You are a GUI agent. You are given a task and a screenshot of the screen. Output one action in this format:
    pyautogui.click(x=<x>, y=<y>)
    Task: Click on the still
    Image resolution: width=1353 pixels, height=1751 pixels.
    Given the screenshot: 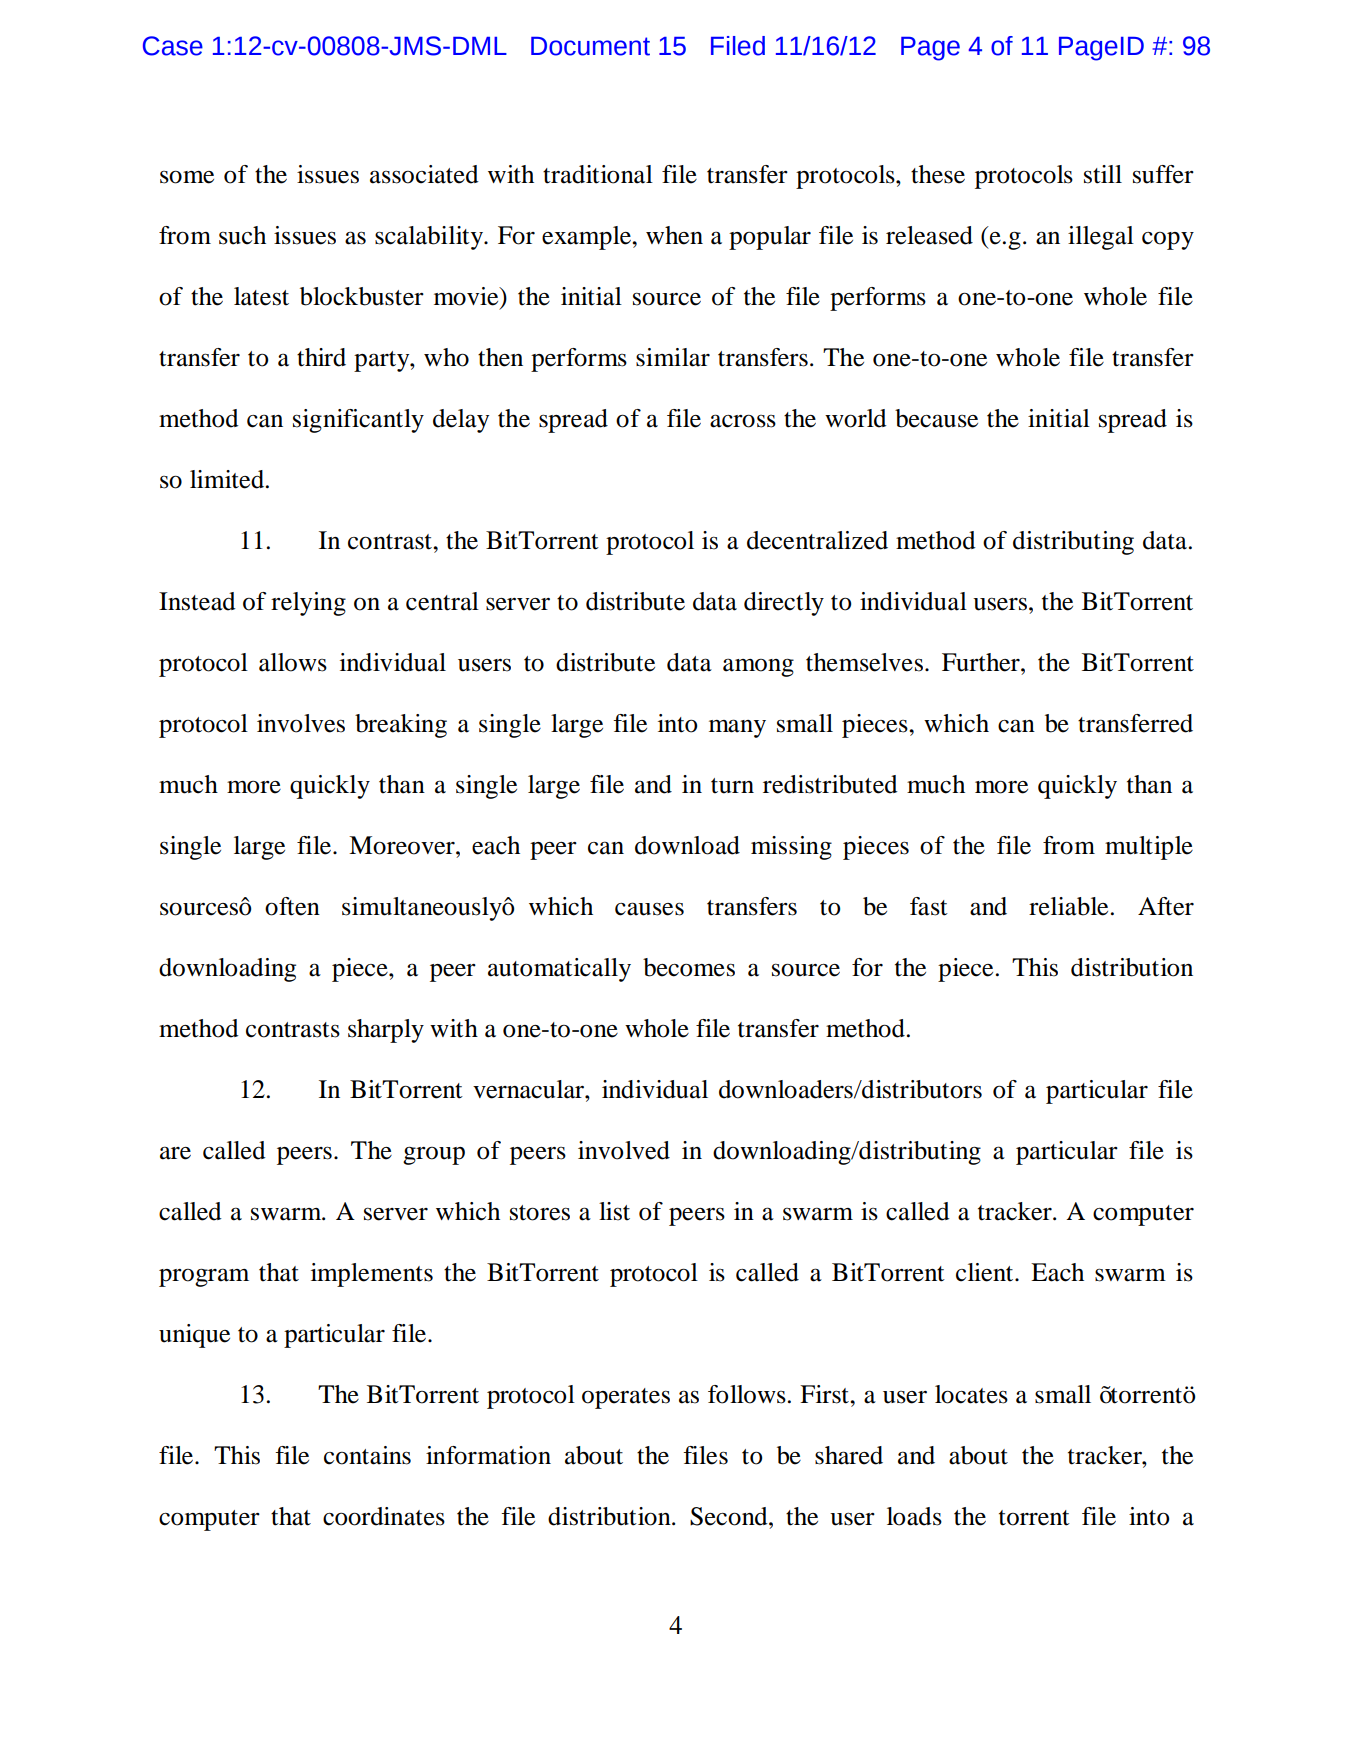 What is the action you would take?
    pyautogui.click(x=1103, y=174)
